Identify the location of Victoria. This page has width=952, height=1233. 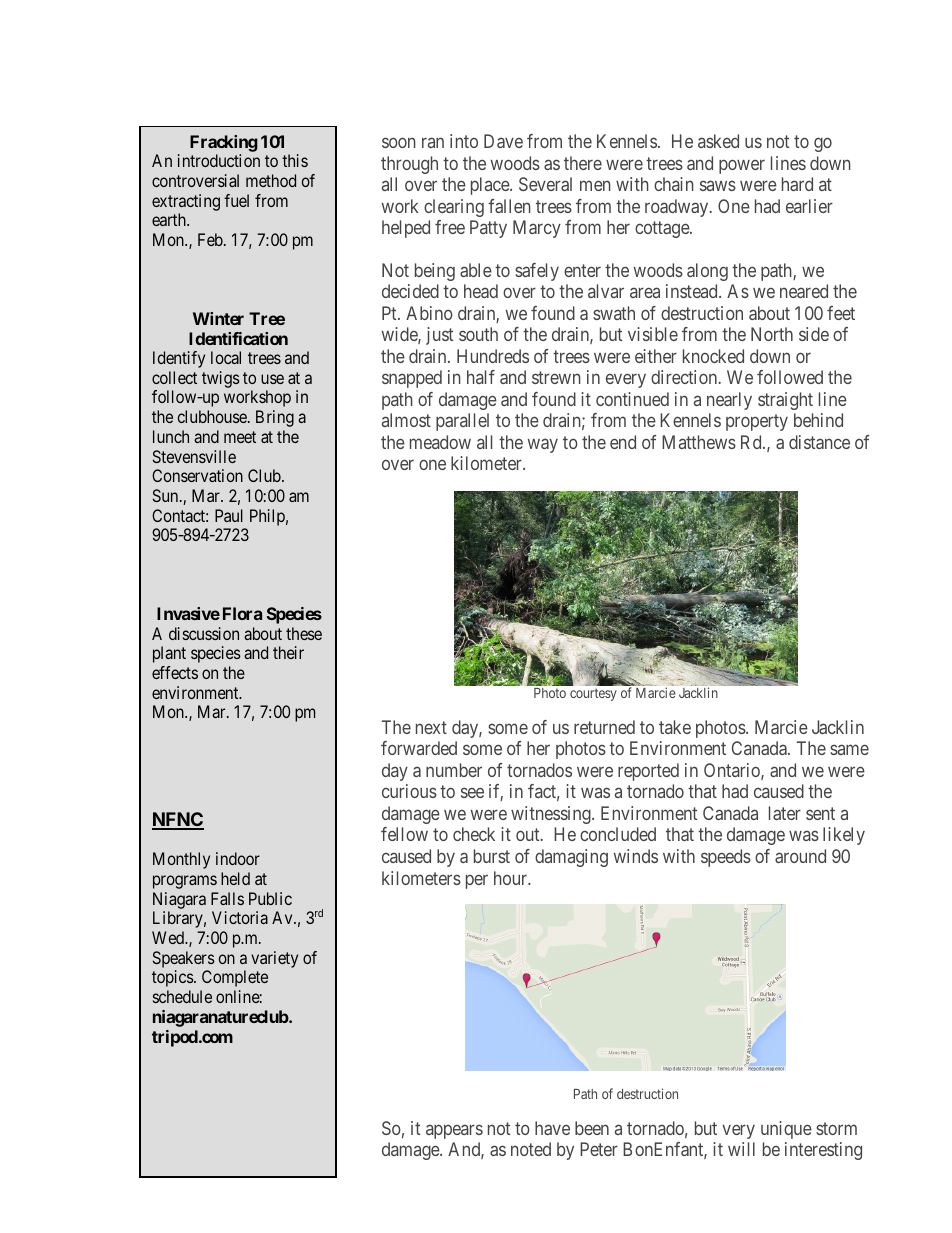
(240, 917).
